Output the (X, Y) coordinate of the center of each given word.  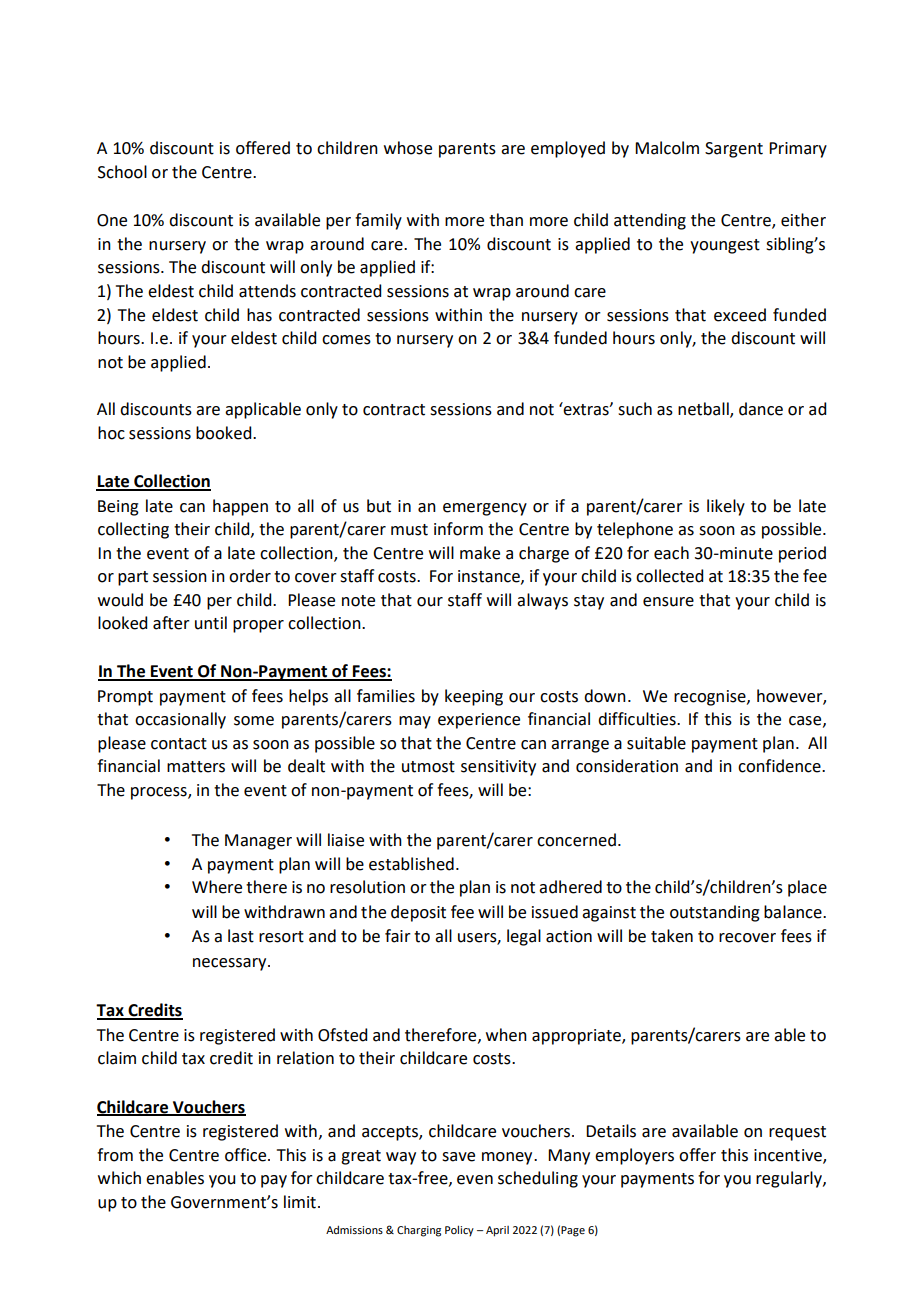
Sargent (734, 150)
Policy (459, 1231)
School (122, 172)
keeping (474, 697)
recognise (711, 698)
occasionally (180, 720)
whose (408, 148)
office (247, 1155)
